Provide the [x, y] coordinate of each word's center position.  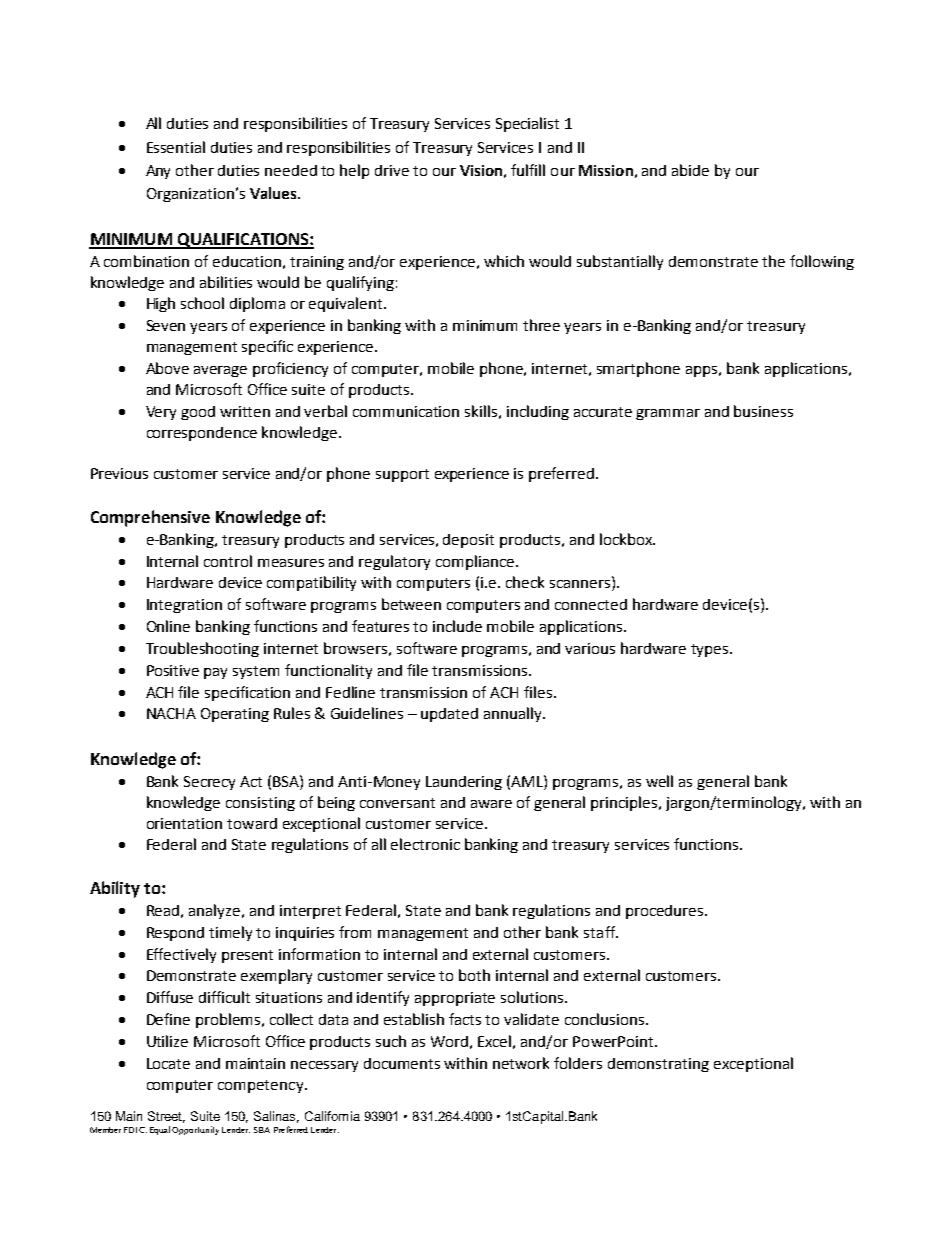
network [521, 1063]
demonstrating [658, 1065]
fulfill [528, 170]
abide [690, 170]
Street [166, 1117]
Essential [176, 147]
